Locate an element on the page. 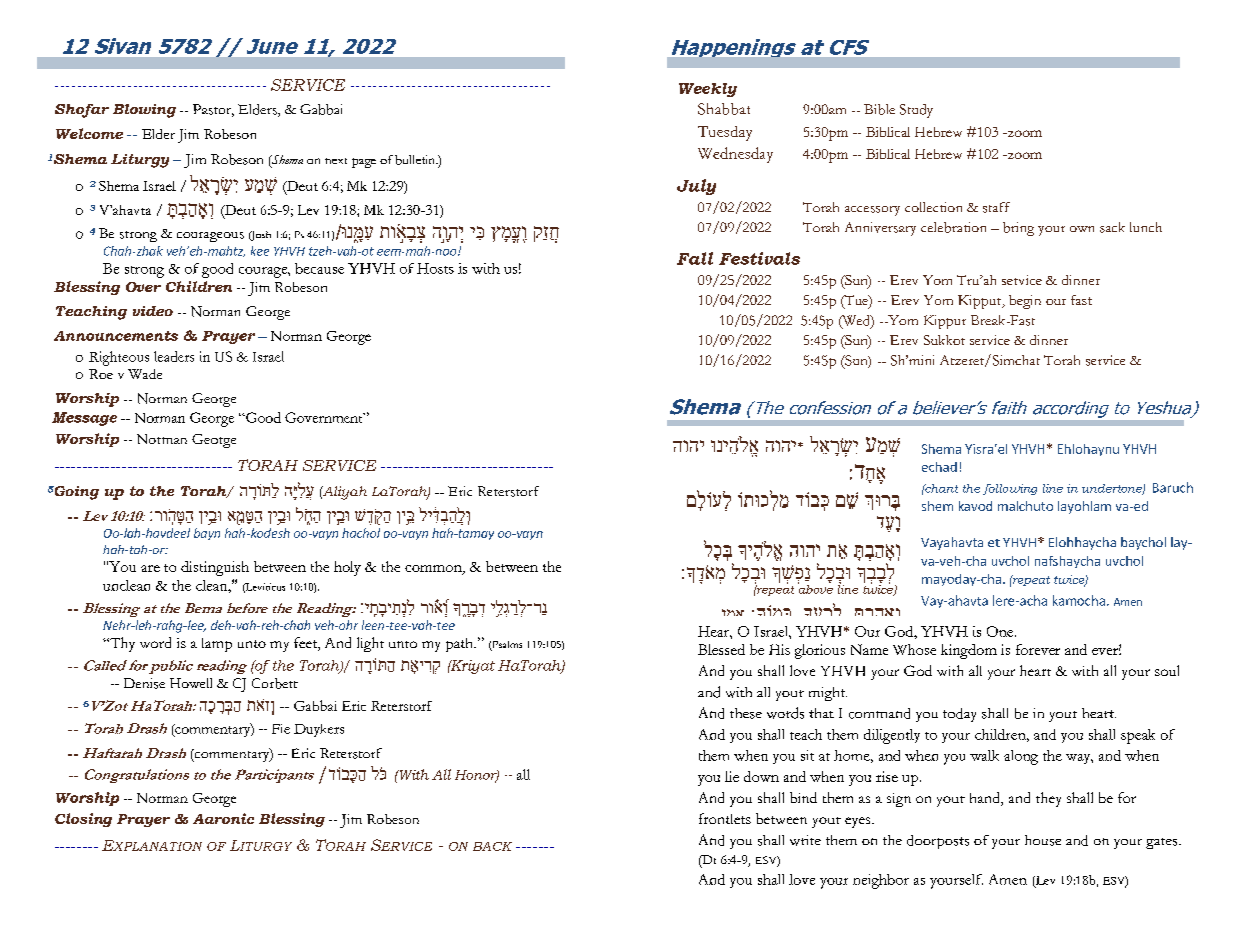  Blowing is located at coordinates (144, 111).
